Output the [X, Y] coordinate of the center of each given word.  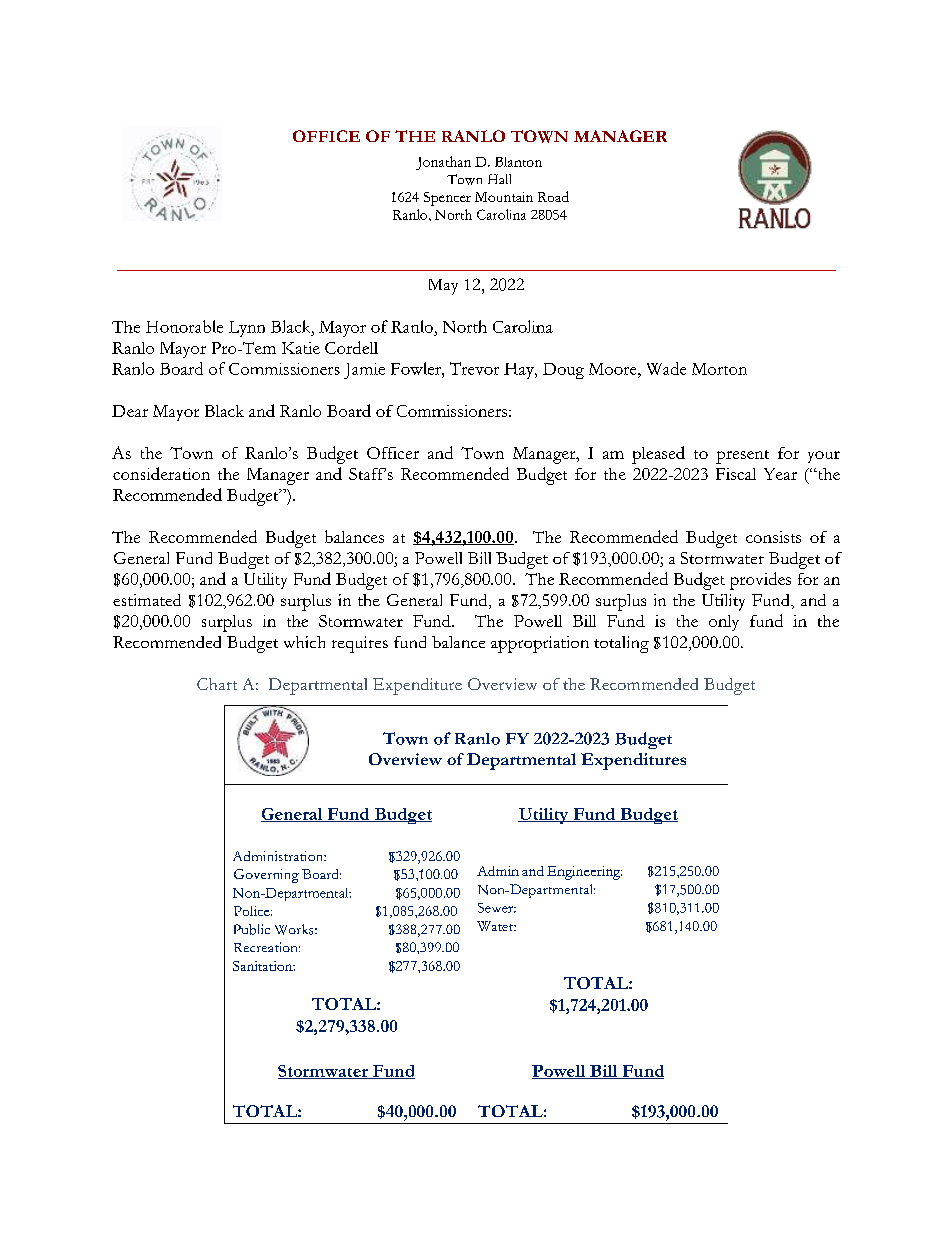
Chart [217, 684]
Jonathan [443, 163]
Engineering [584, 873]
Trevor [474, 368]
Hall [499, 179]
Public [252, 929]
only [724, 623]
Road [553, 196]
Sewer [497, 908]
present [742, 457]
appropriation [540, 644]
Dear [130, 411]
